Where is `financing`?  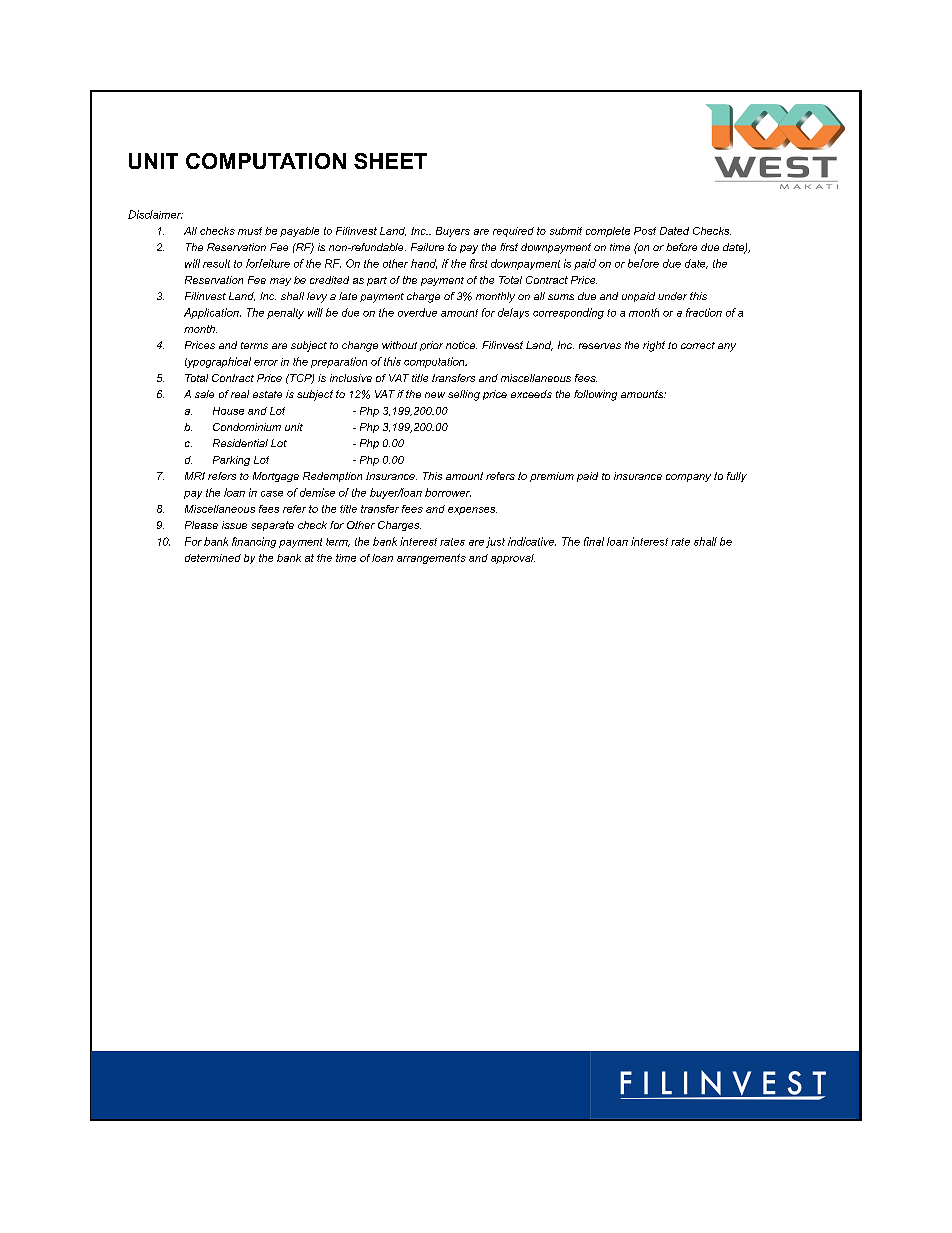 financing is located at coordinates (254, 542).
